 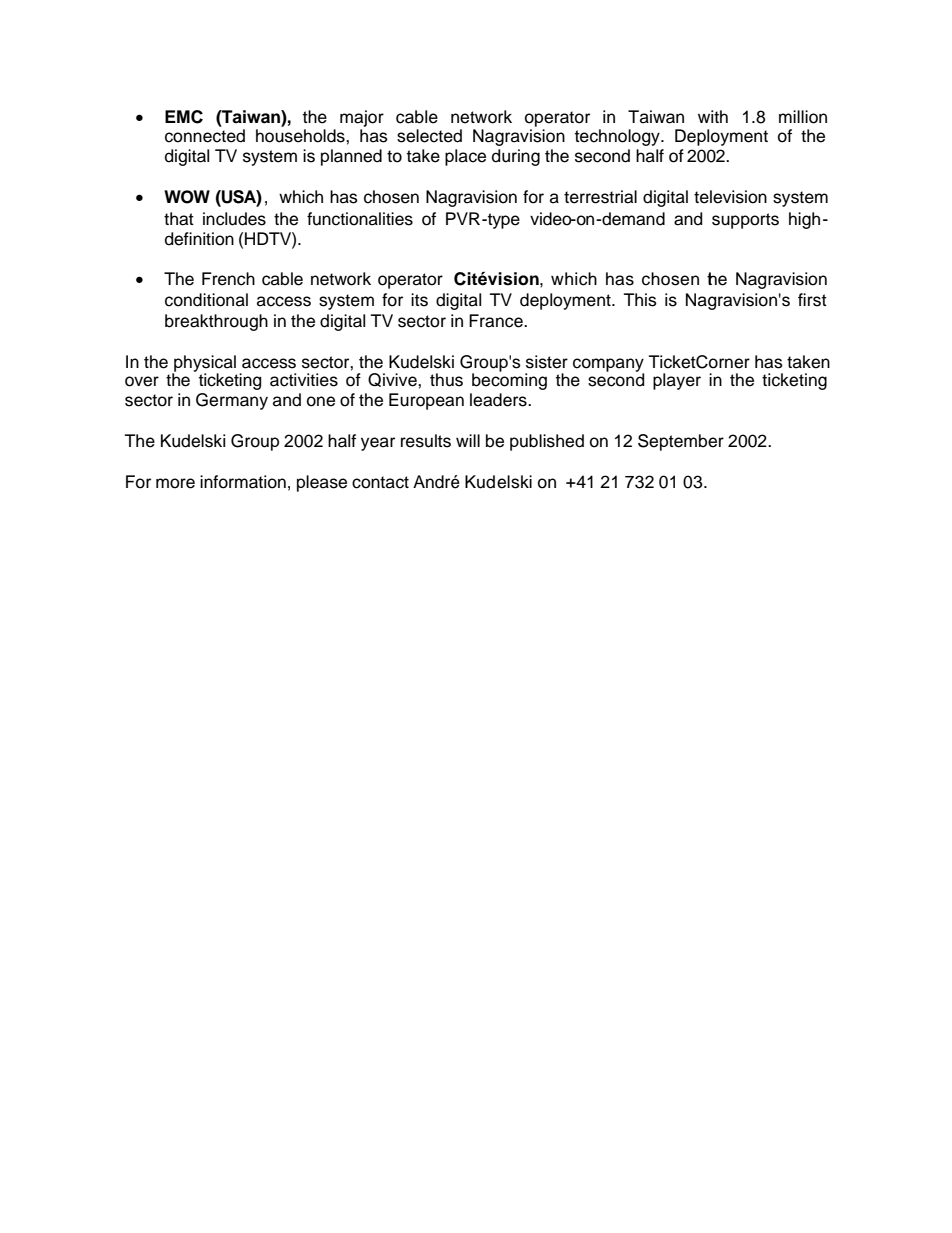 I want to click on sister, so click(x=547, y=362).
